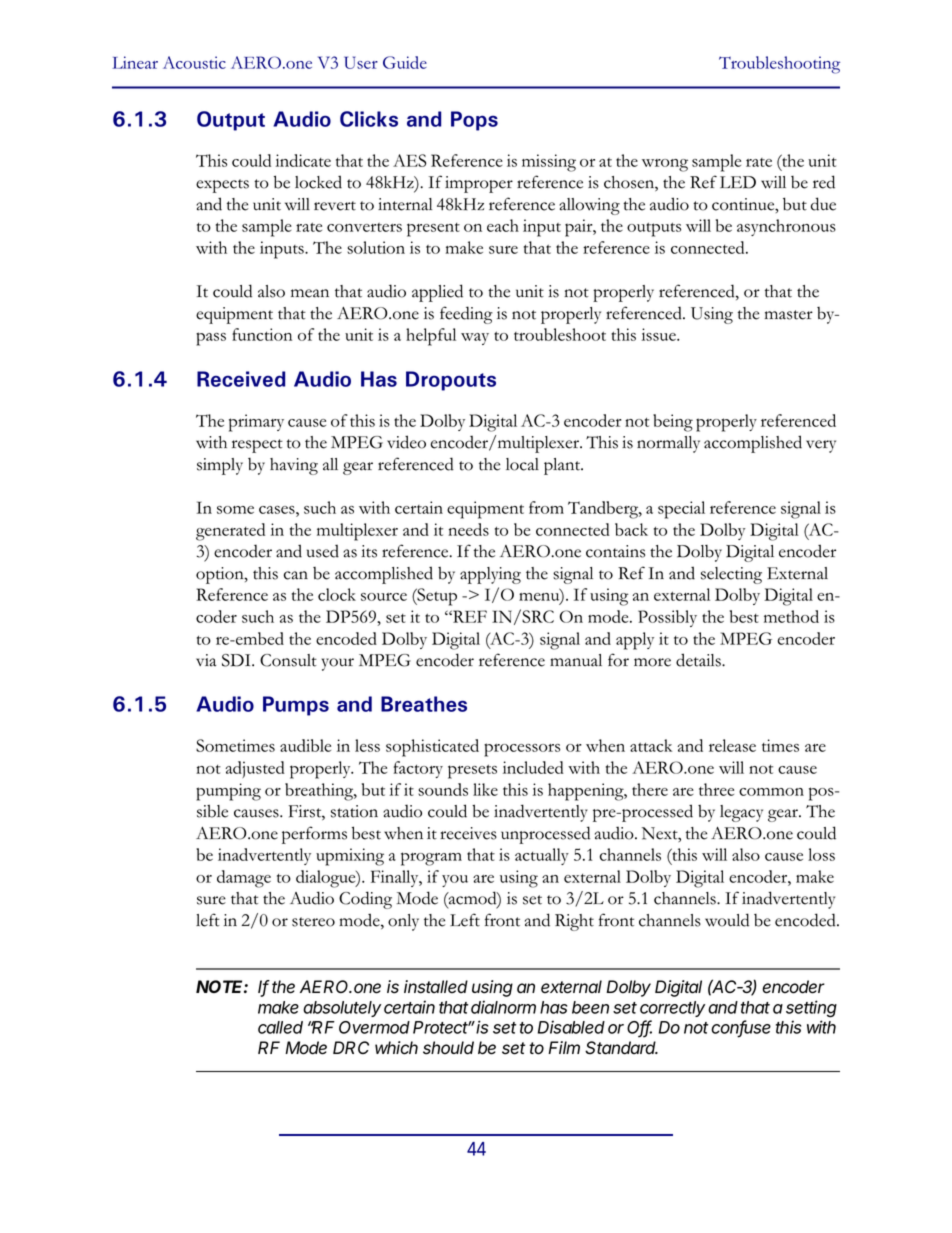 The image size is (952, 1233). Describe the element at coordinates (194, 62) in the screenshot. I see `Acoustic` at that location.
